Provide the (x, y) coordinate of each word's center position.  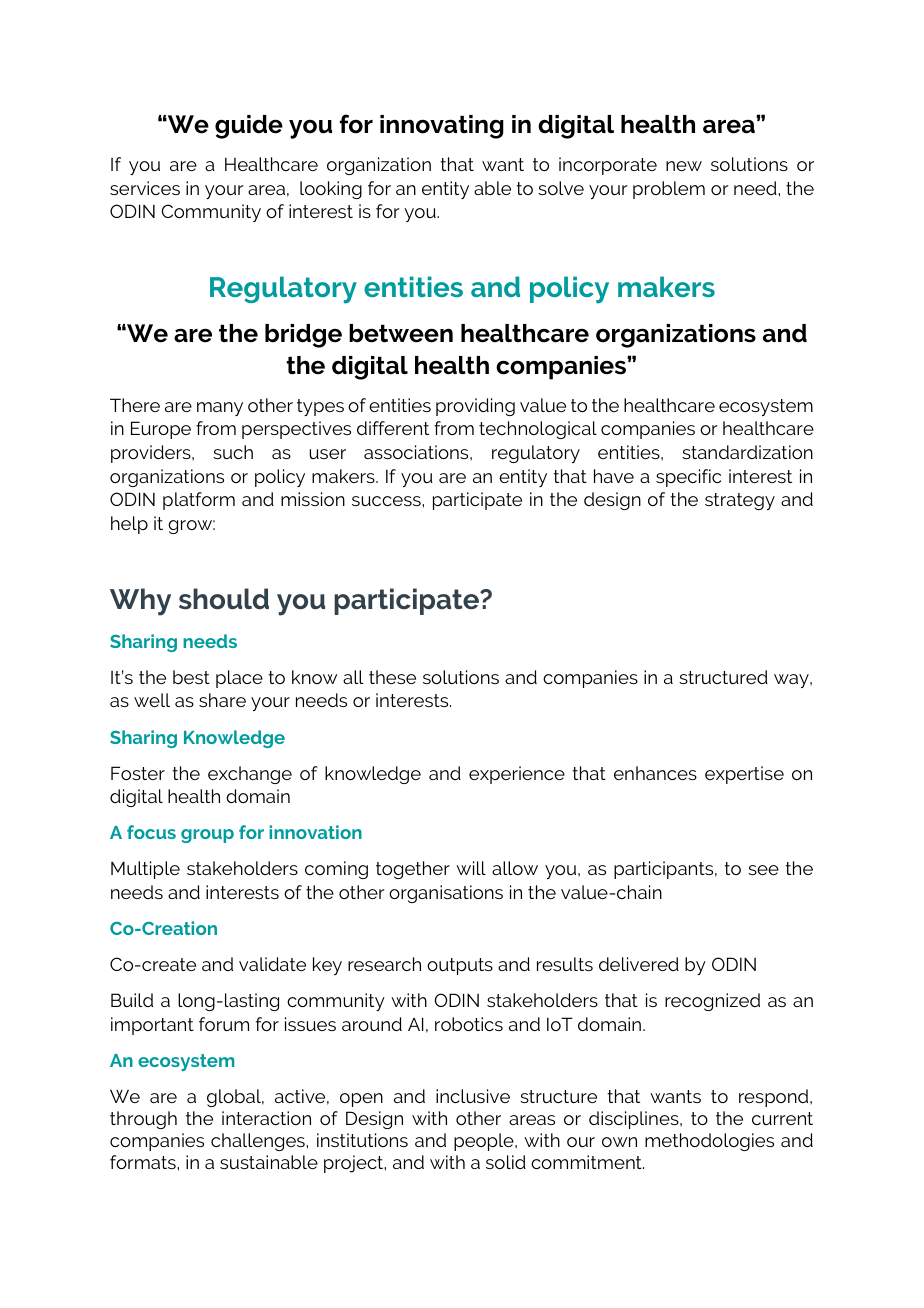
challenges (259, 1142)
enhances (655, 773)
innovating (442, 127)
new (684, 166)
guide (249, 127)
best (191, 677)
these (392, 677)
